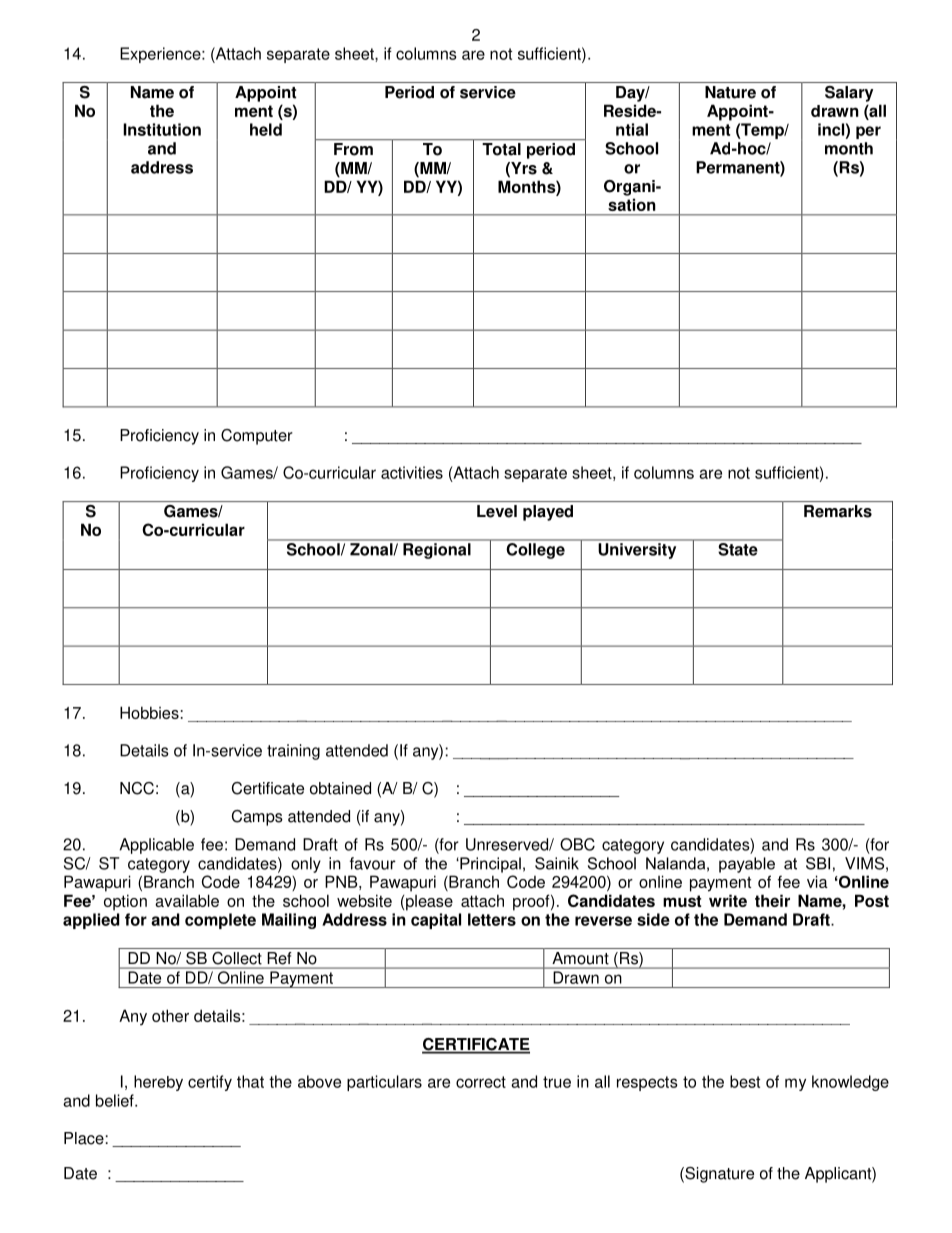 This screenshot has height=1233, width=952. I want to click on Hobbies, so click(149, 712).
